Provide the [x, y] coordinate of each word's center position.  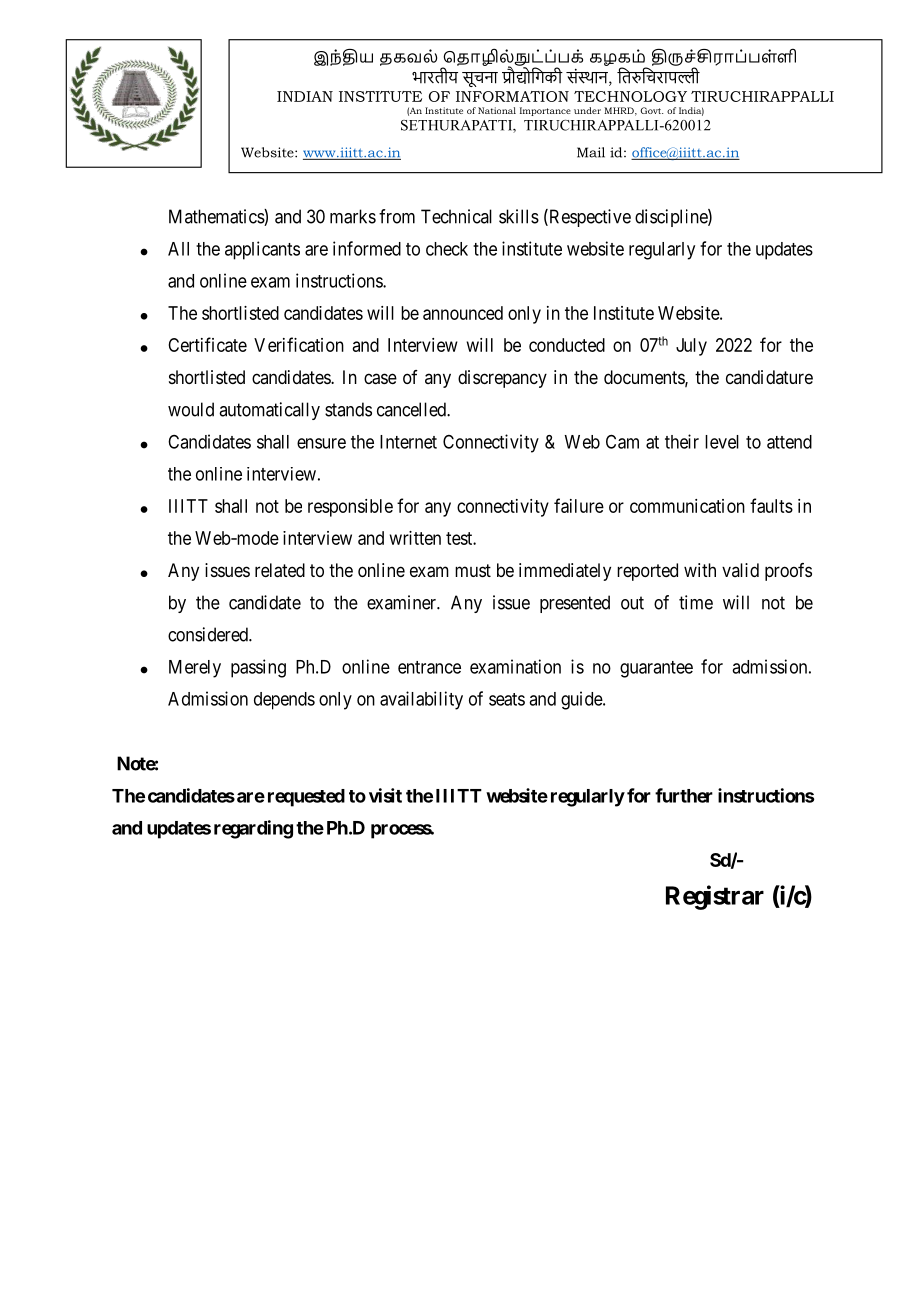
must [473, 570]
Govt [652, 110]
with [700, 570]
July [691, 347]
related [280, 570]
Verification [299, 344]
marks [353, 216]
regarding [253, 829]
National [497, 110]
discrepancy [502, 379]
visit [385, 795]
